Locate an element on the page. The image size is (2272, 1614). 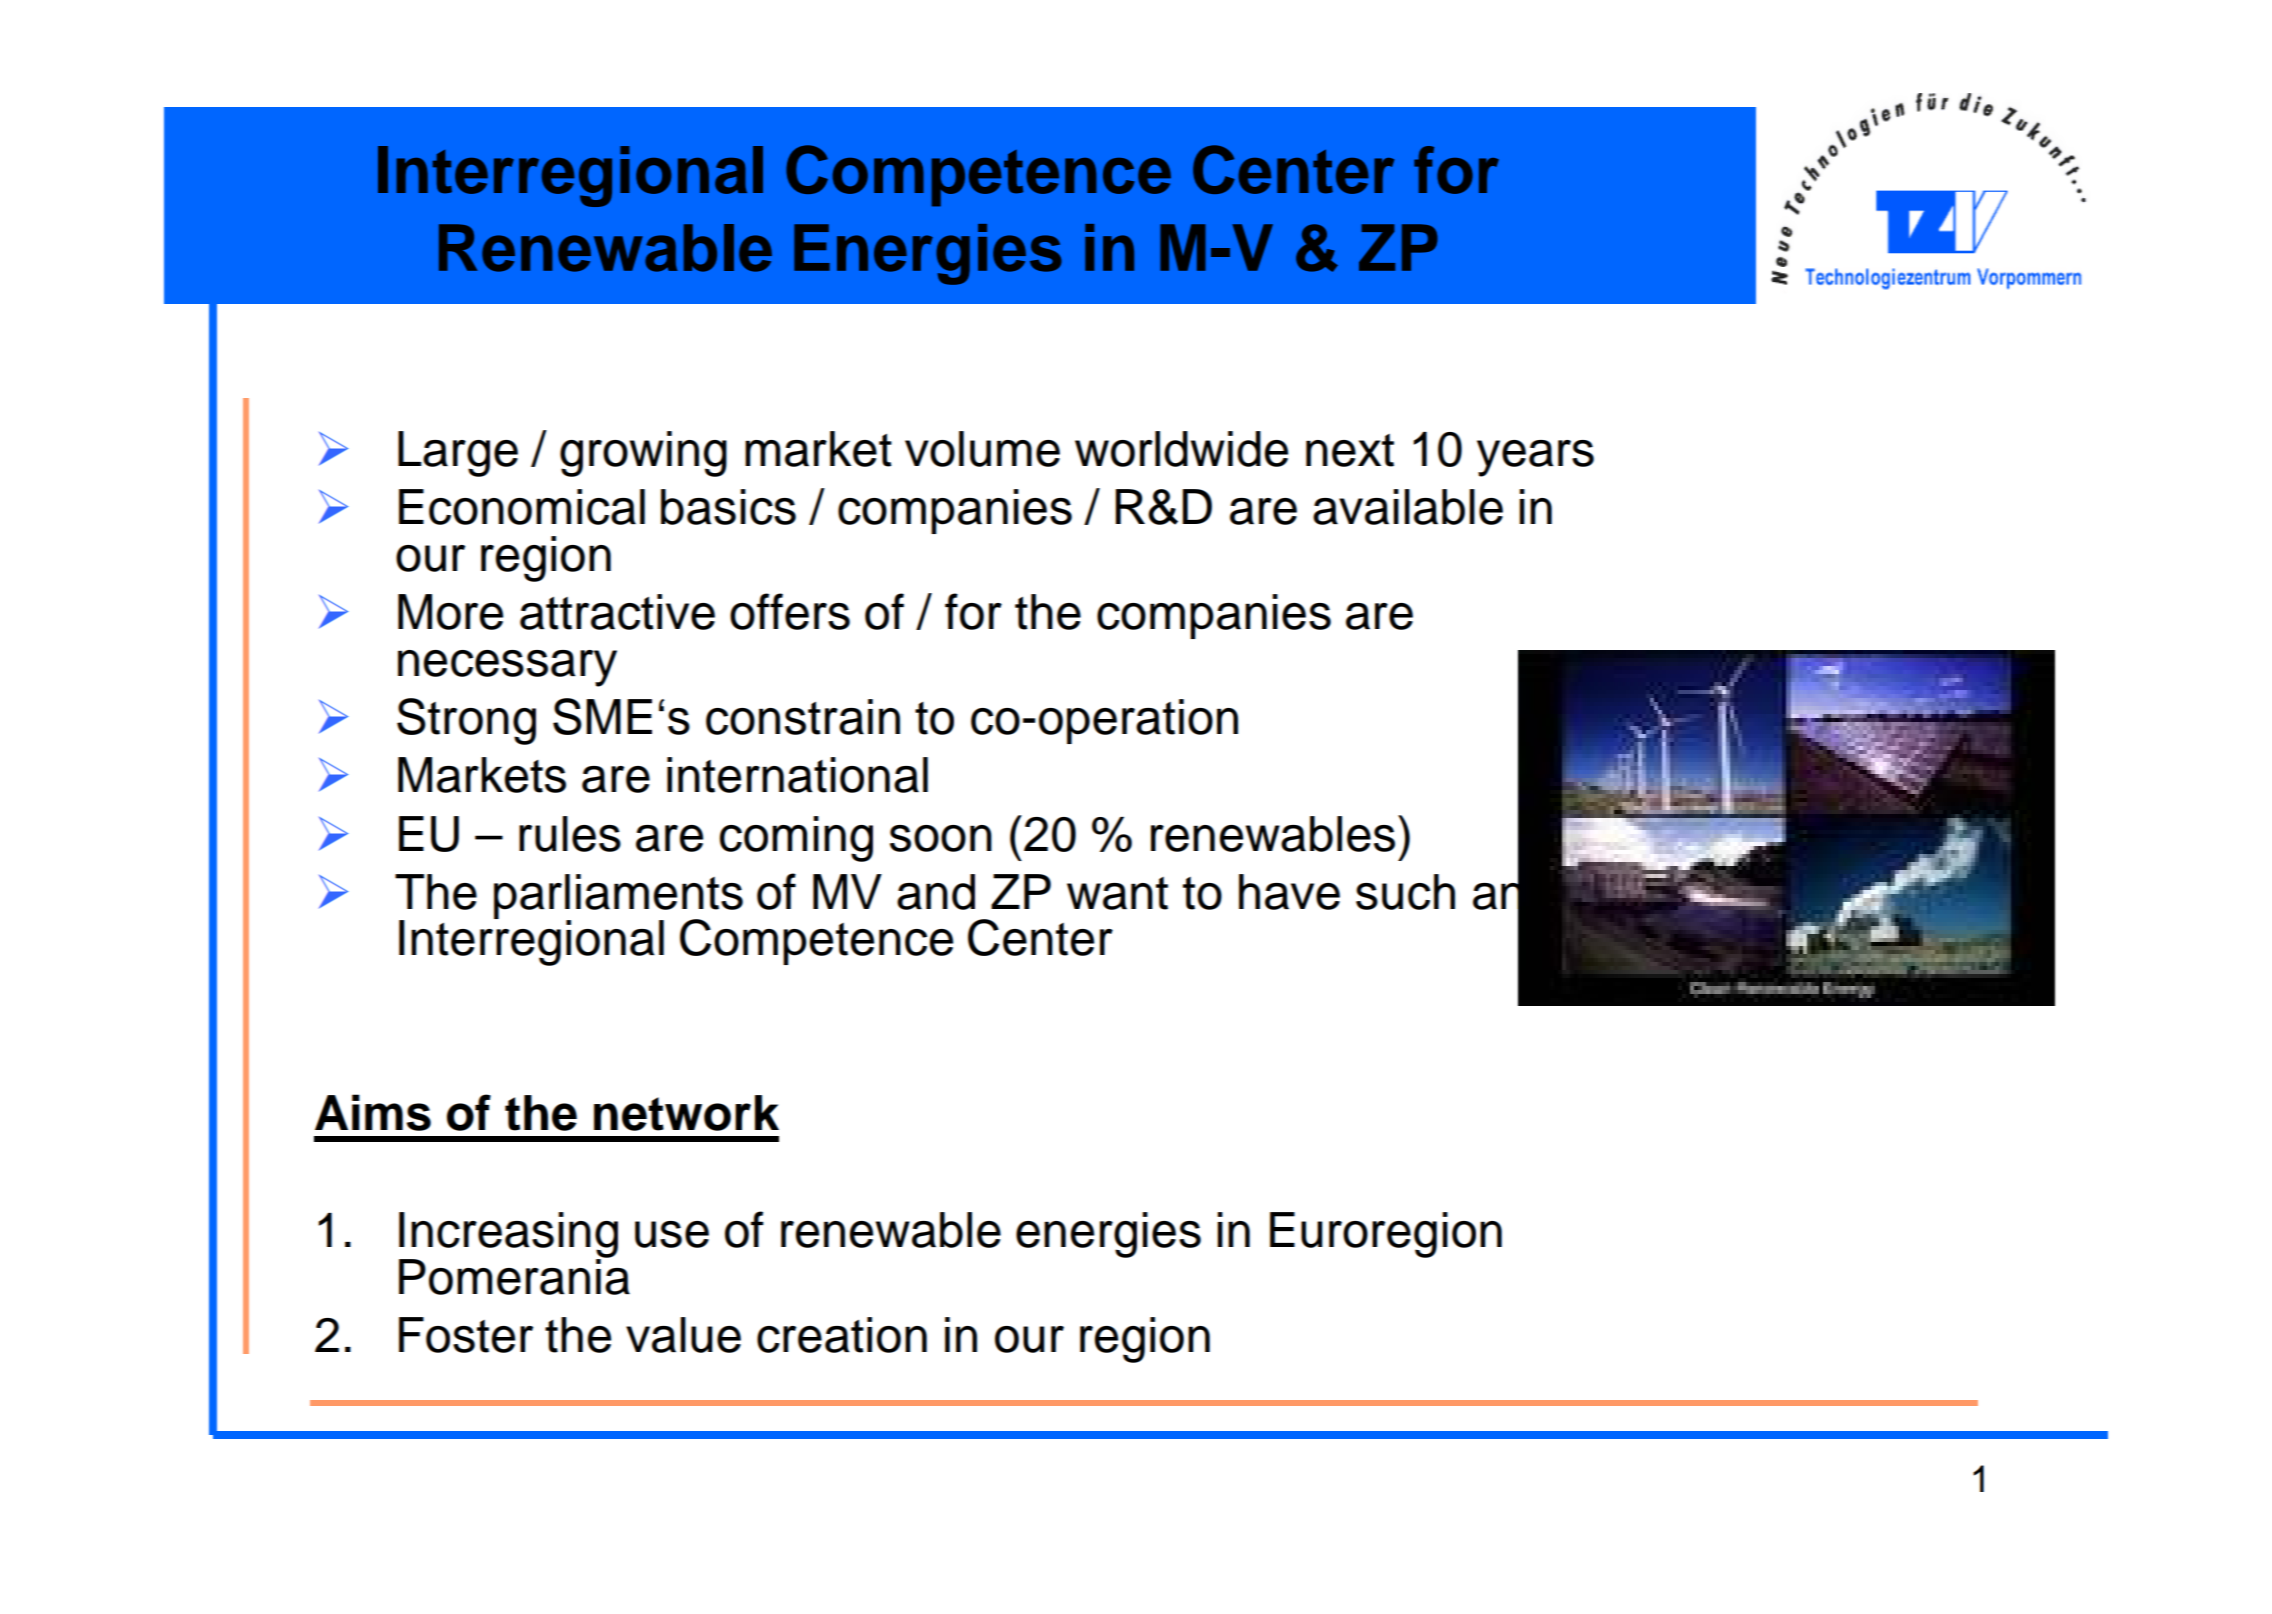
such is located at coordinates (1405, 892).
